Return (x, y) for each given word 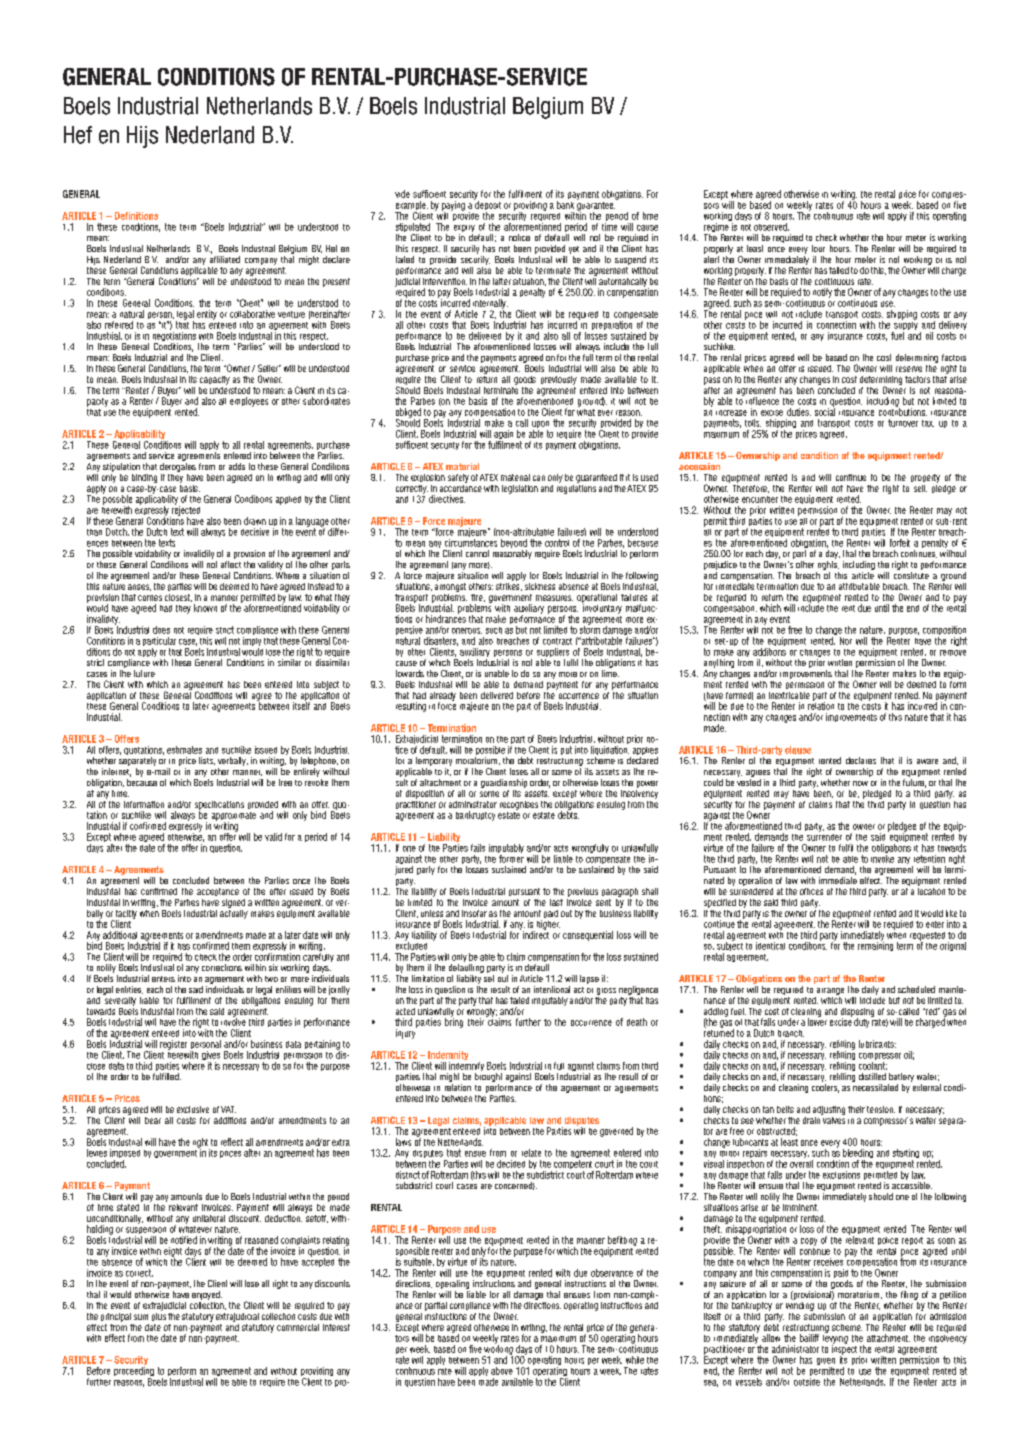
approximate (234, 817)
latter (502, 281)
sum (141, 1317)
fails (478, 848)
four (818, 248)
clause (798, 750)
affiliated (225, 258)
